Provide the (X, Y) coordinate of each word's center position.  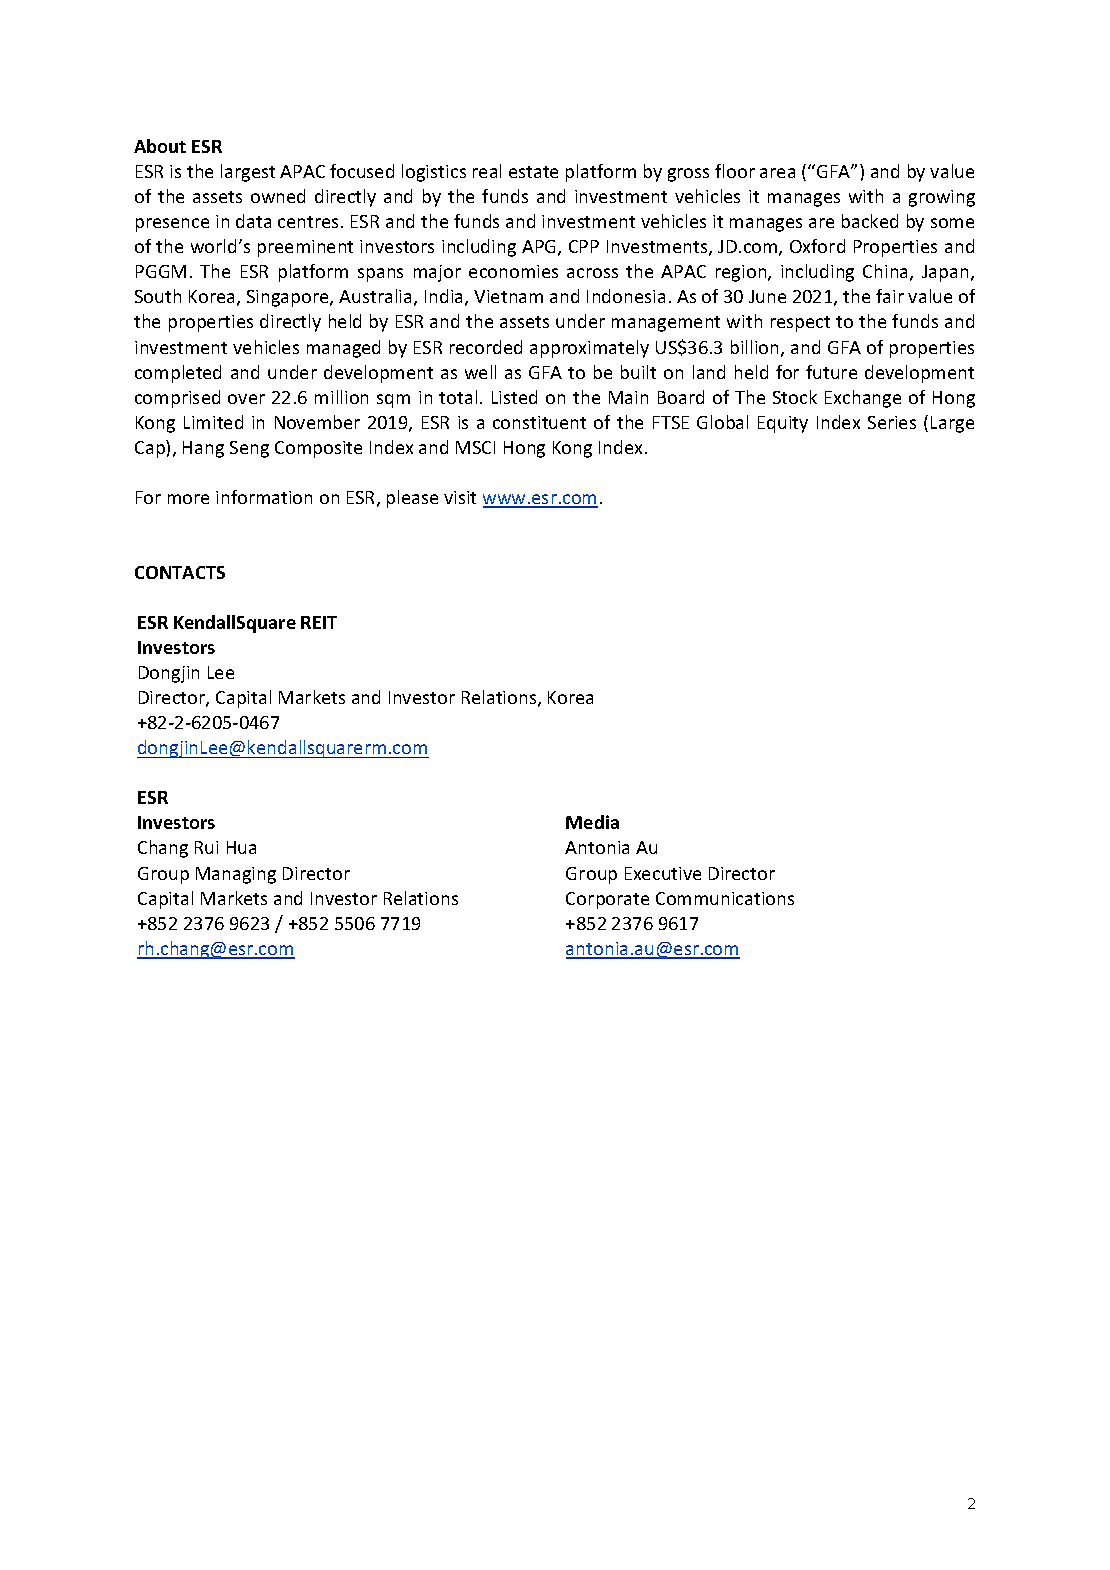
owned (278, 196)
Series (892, 422)
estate (533, 172)
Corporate (607, 900)
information (264, 497)
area (777, 173)
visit (460, 497)
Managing (236, 875)
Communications (725, 898)
